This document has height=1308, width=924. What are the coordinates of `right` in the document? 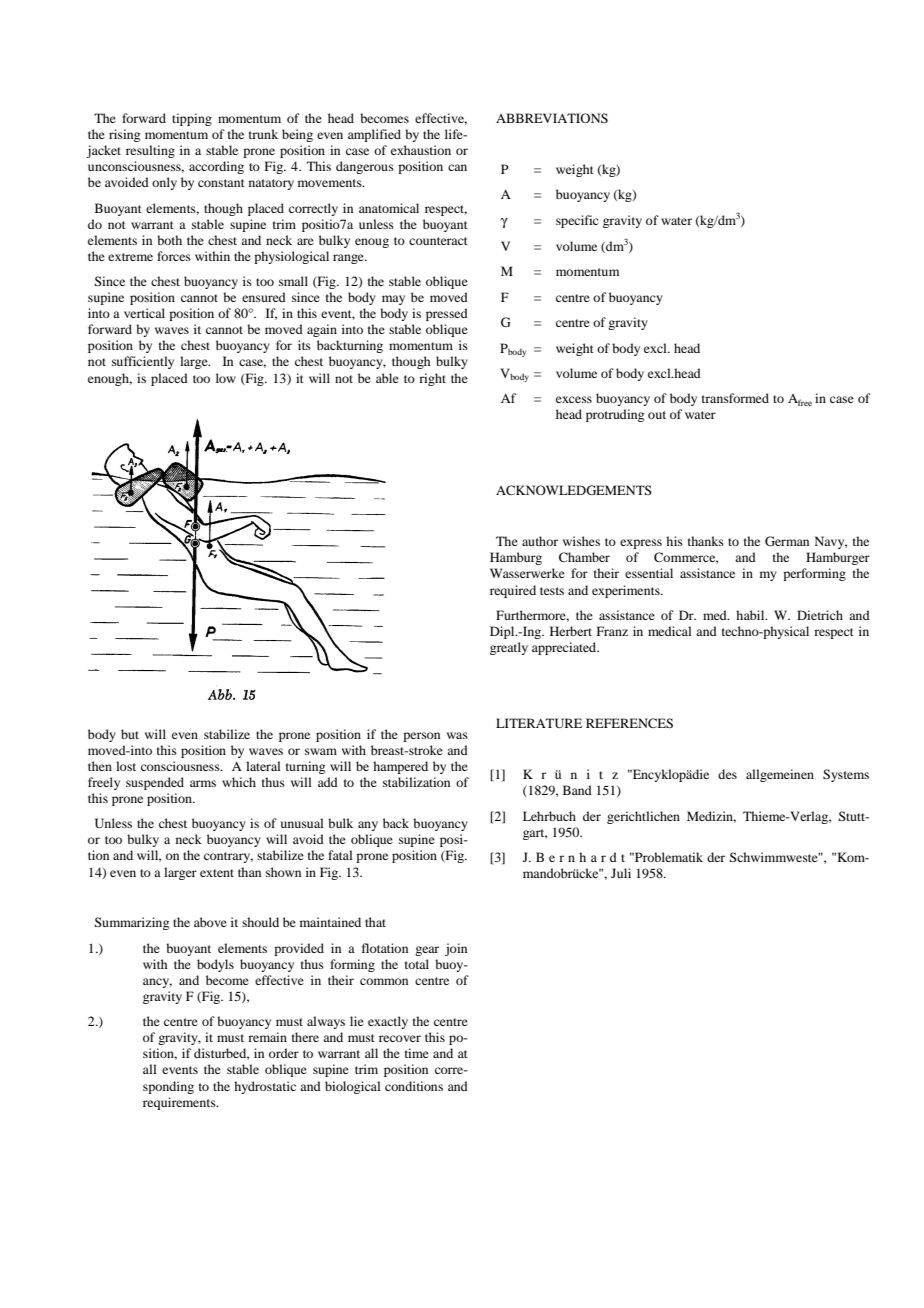 It's located at (432, 379).
